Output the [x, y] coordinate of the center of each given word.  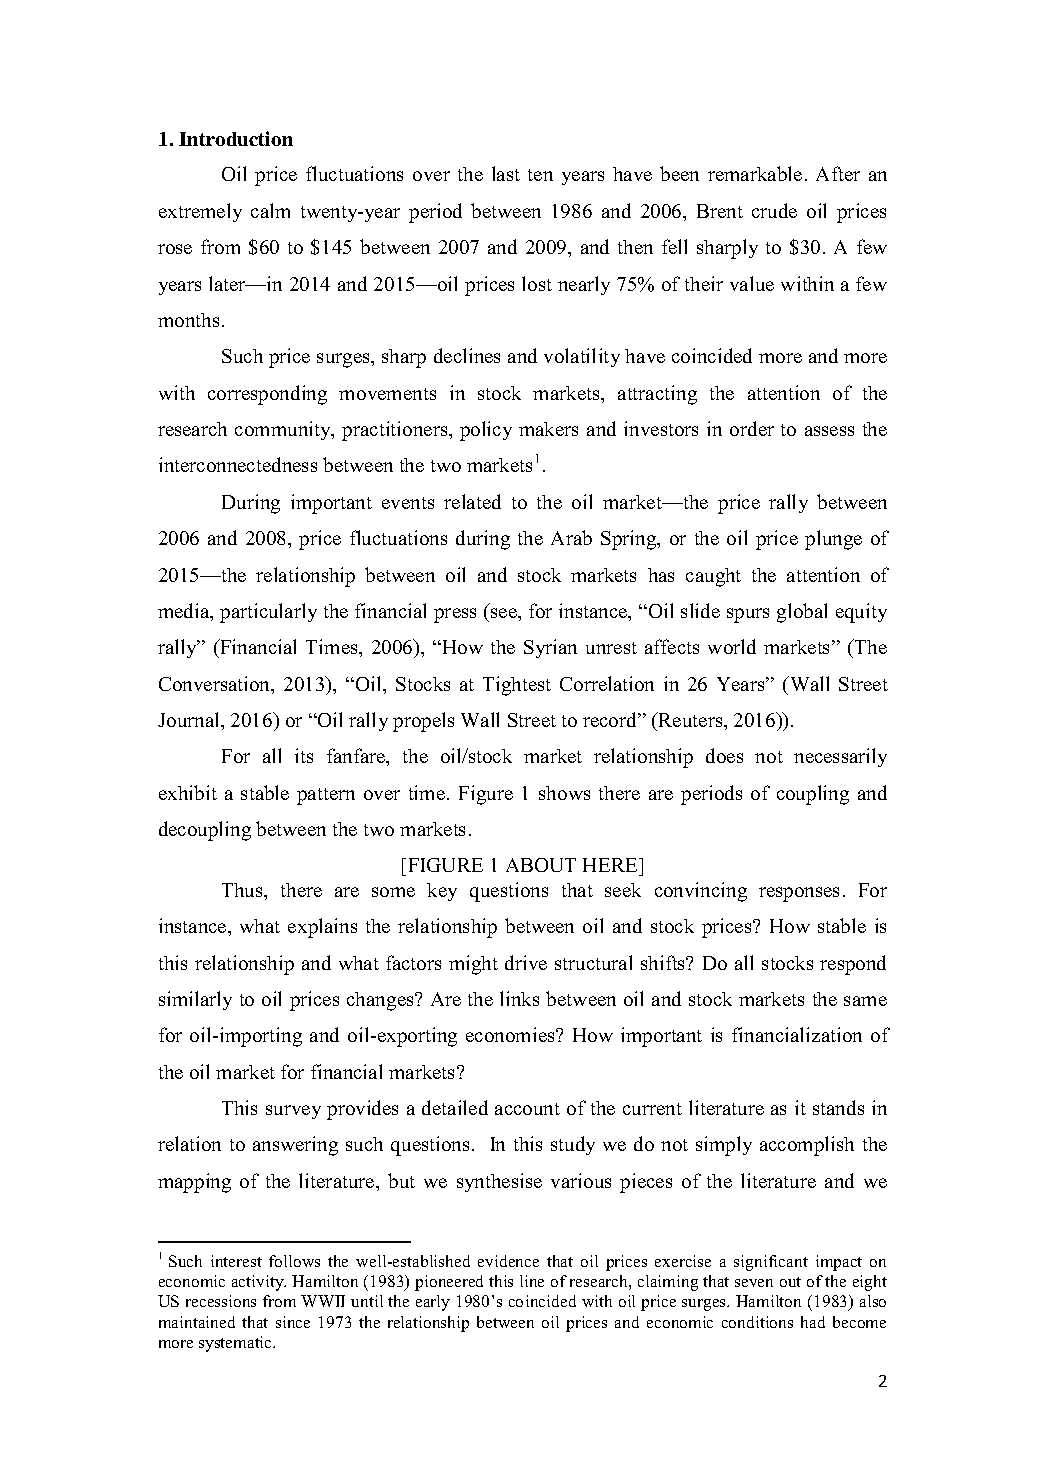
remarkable [755, 173]
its [304, 755]
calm [270, 210]
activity [259, 1283]
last [506, 173]
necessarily [840, 757]
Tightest [517, 686]
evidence [508, 1261]
